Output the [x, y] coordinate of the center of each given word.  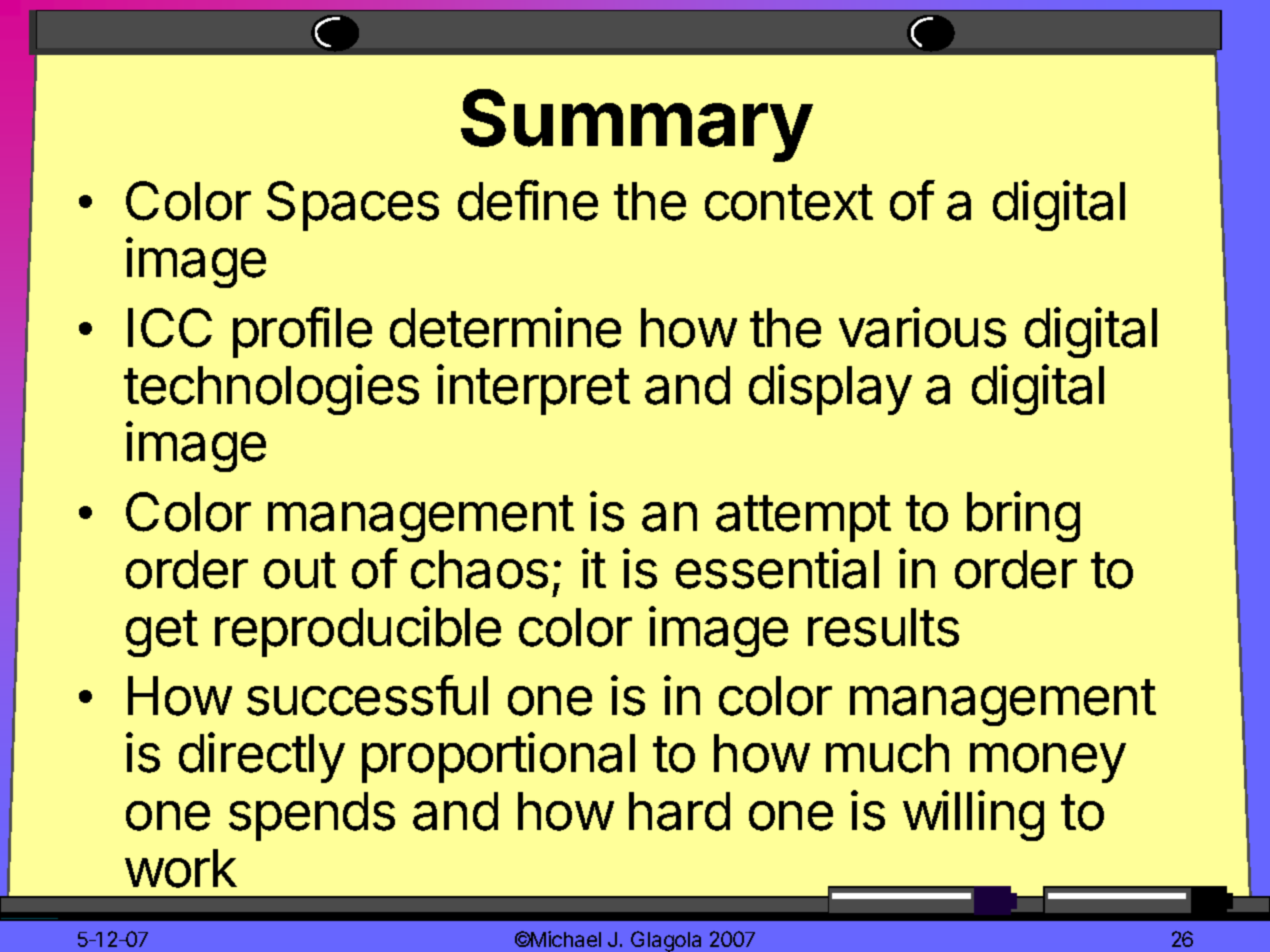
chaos [479, 569]
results [883, 627]
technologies [271, 389]
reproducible [358, 631]
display [830, 389]
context [789, 202]
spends [312, 816]
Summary [637, 125]
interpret [533, 389]
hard [679, 811]
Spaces [353, 206]
